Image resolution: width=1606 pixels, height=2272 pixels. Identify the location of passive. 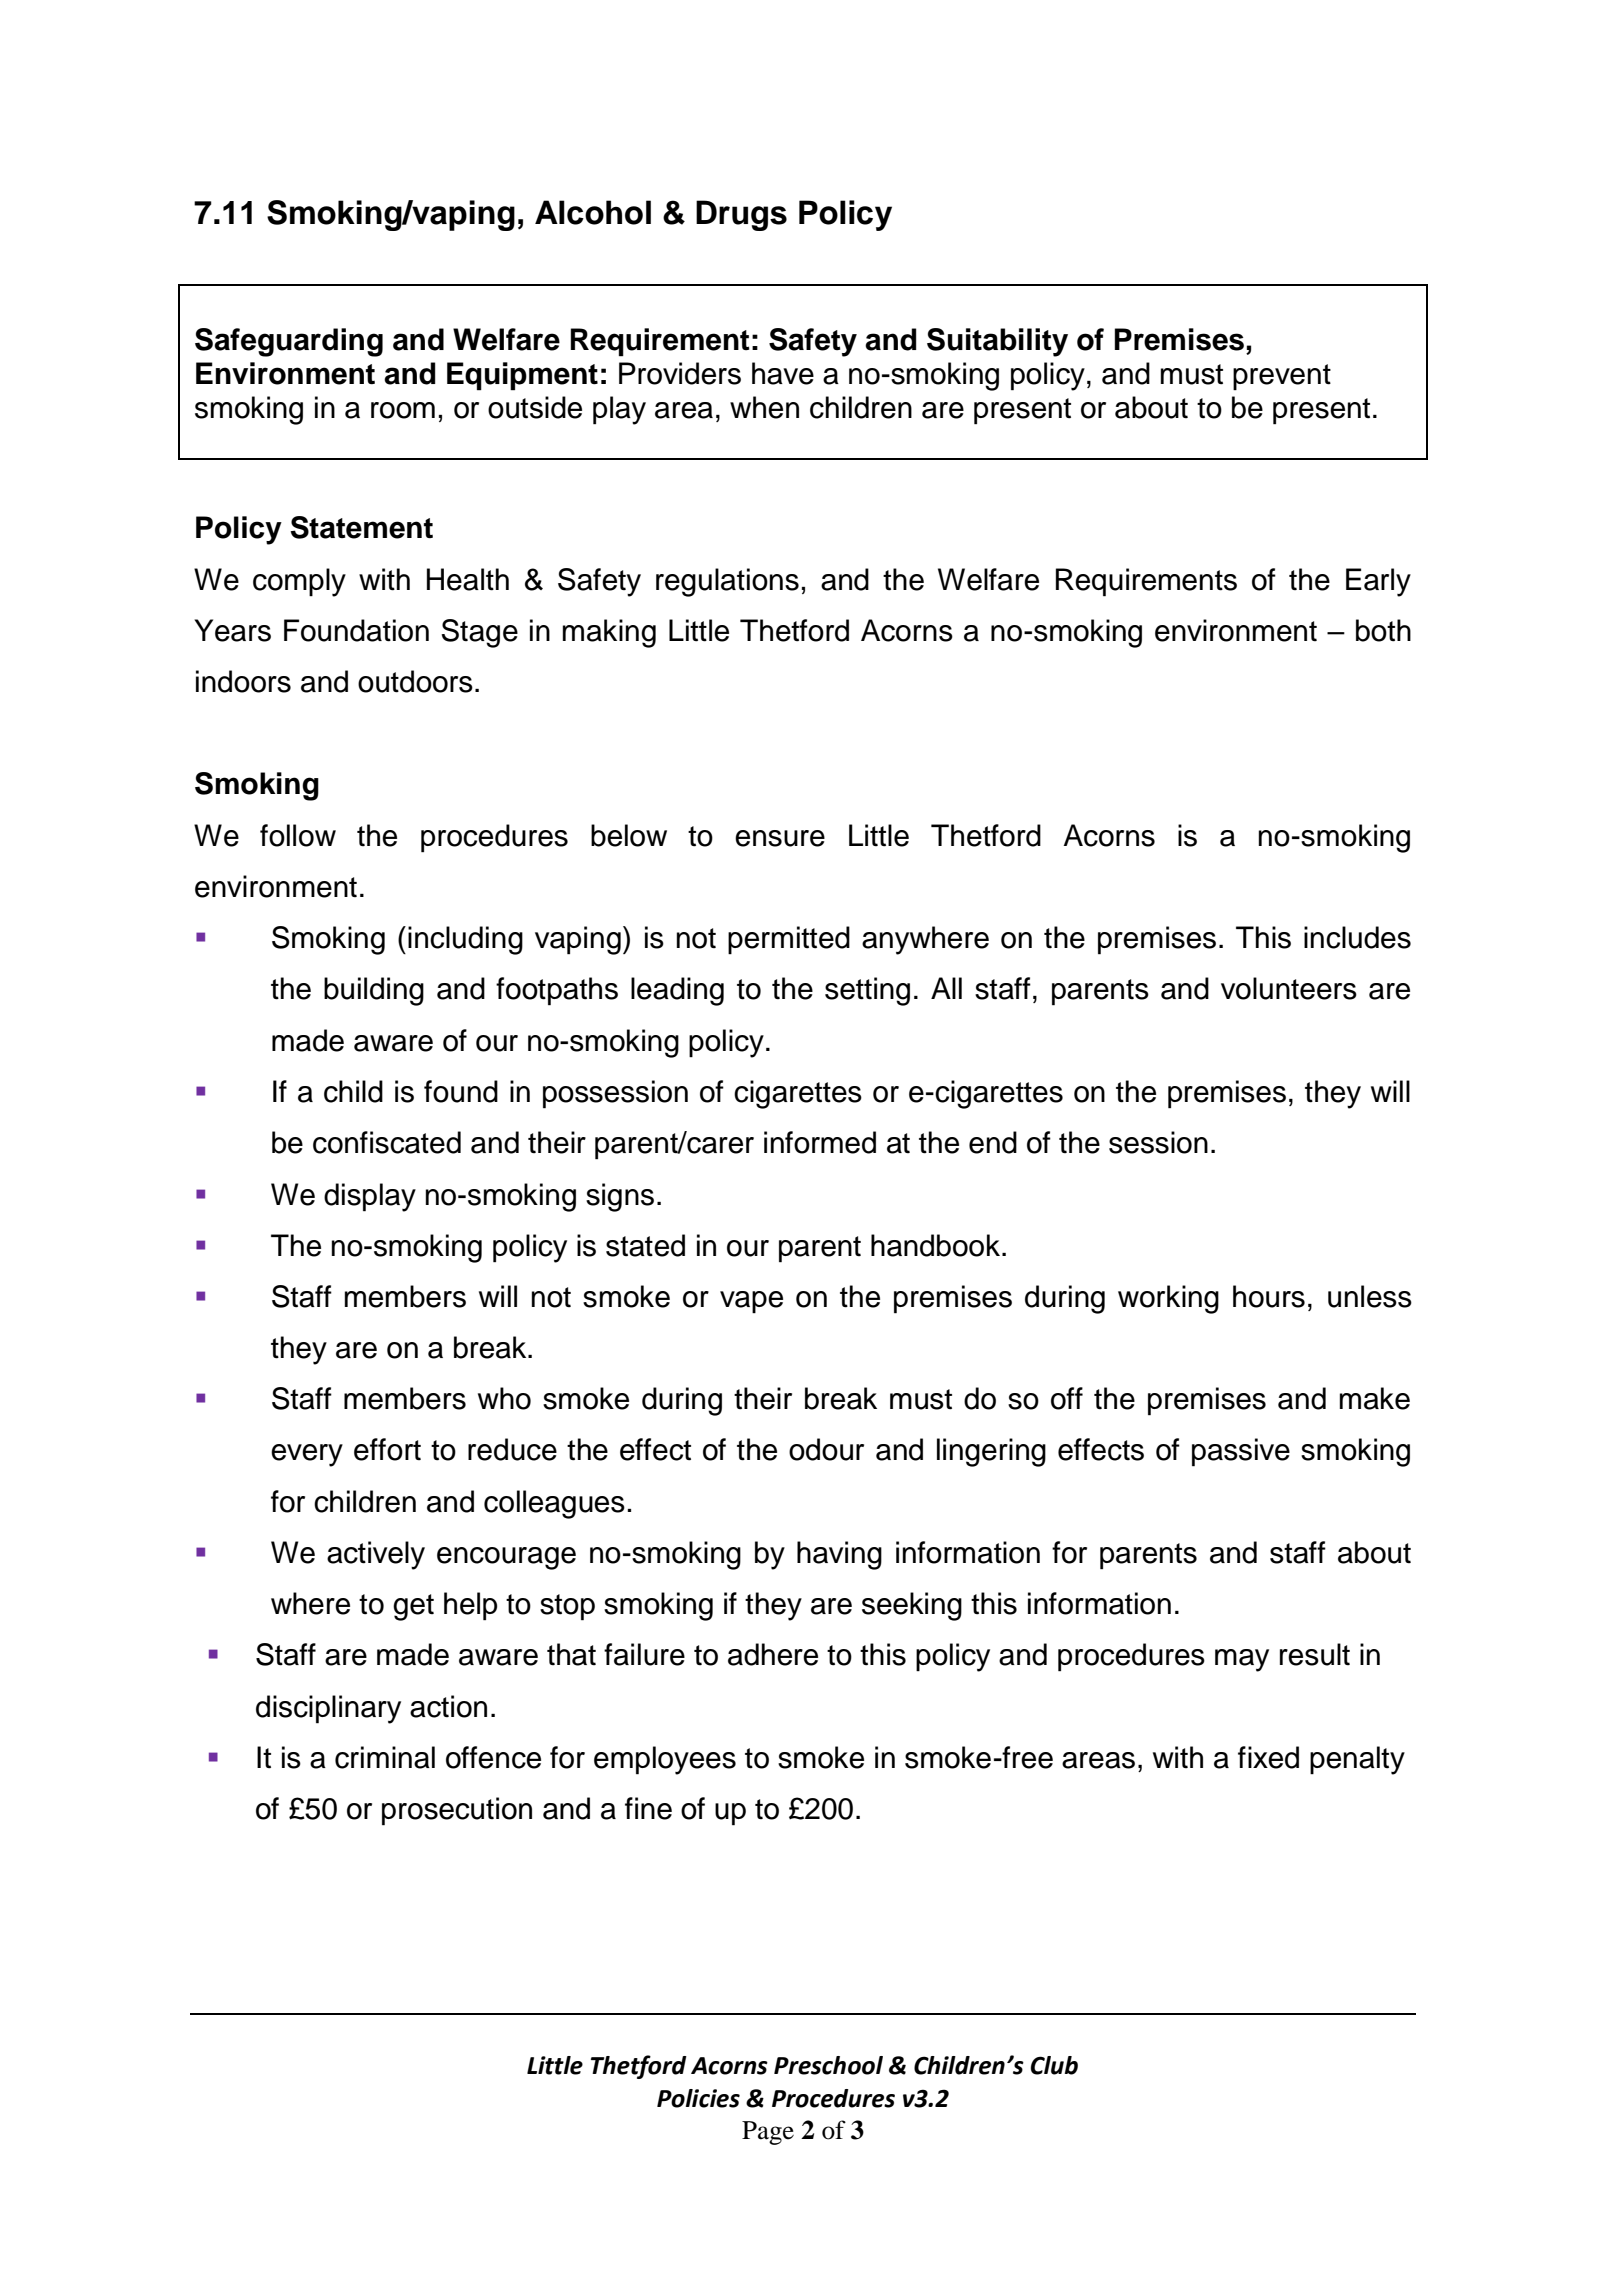
(1241, 1452).
